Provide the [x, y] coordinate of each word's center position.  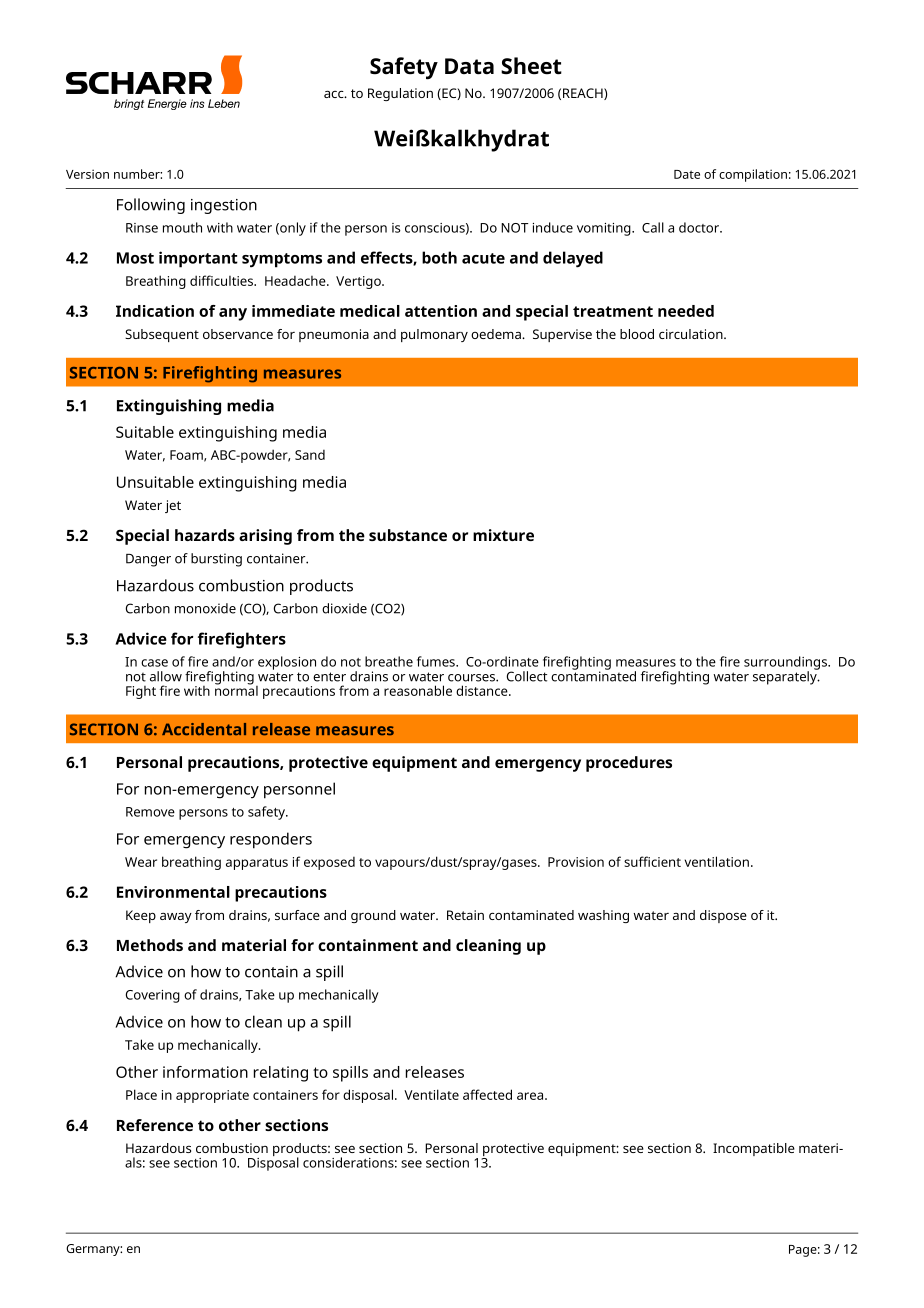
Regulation [400, 94]
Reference [155, 1125]
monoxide [205, 608]
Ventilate [431, 1094]
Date [687, 174]
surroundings [786, 664]
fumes [437, 661]
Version [87, 174]
